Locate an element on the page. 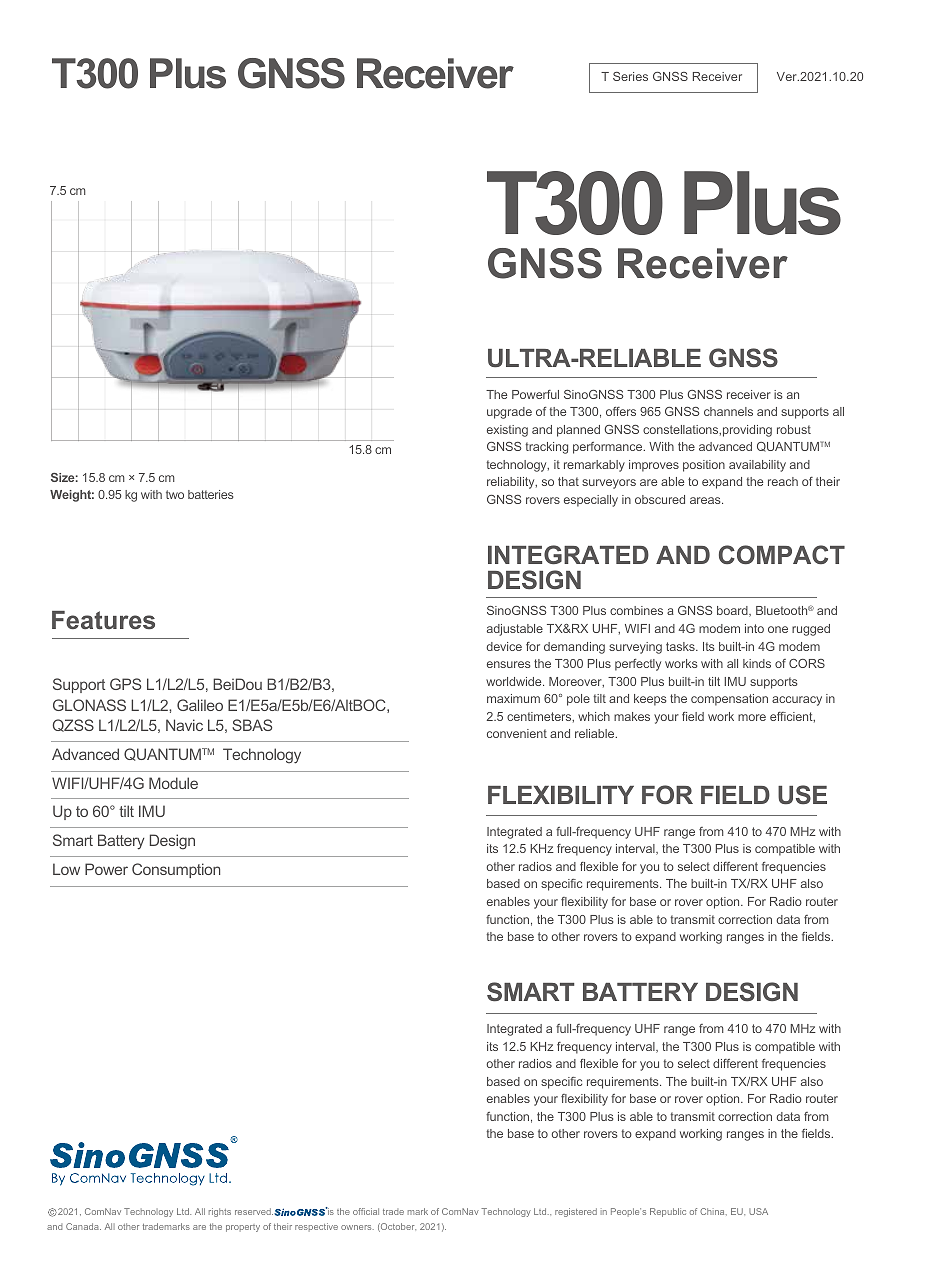 The height and width of the page is (1288, 949). rights is located at coordinates (220, 1212).
